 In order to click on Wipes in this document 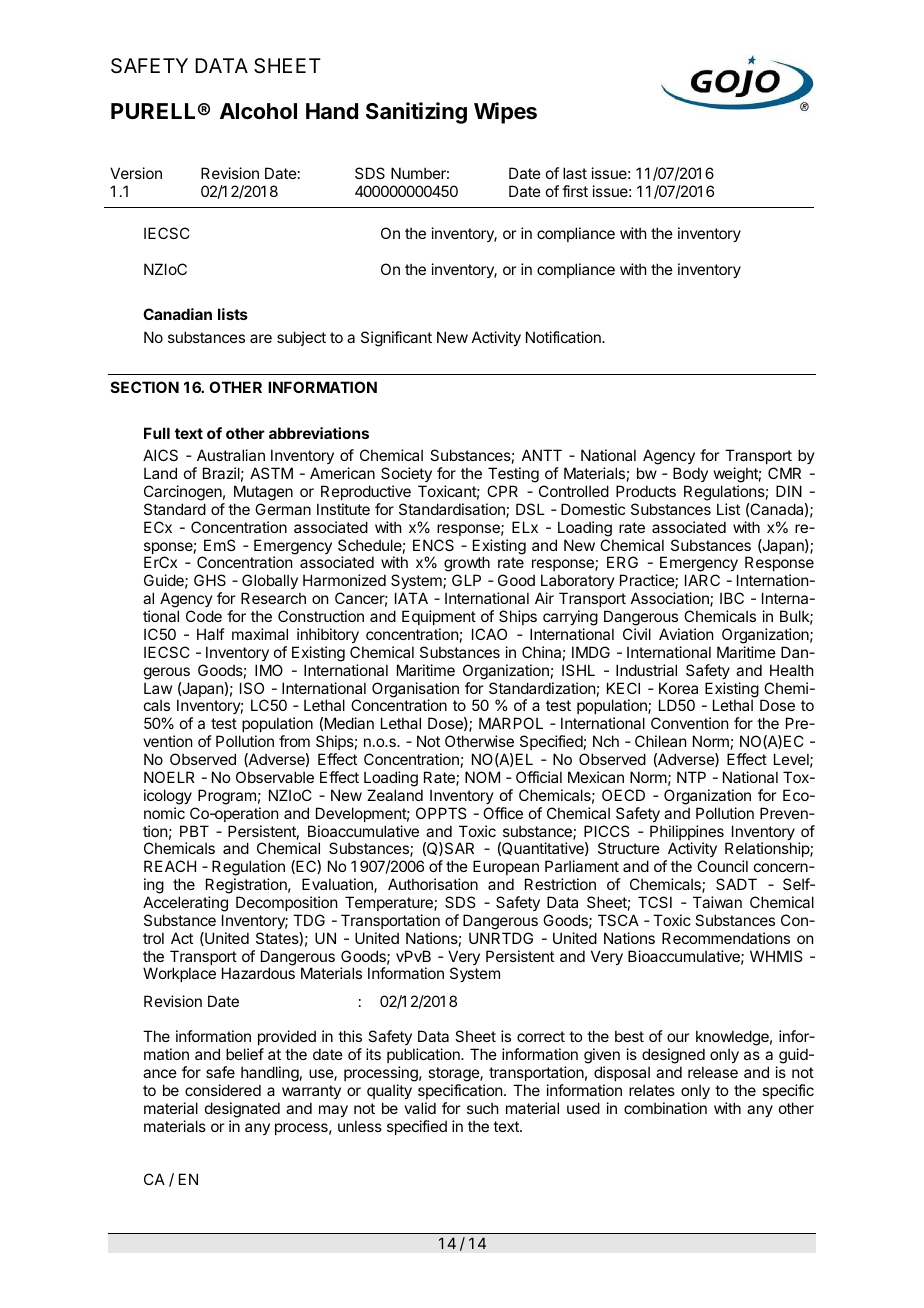, I will do `click(505, 113)`.
